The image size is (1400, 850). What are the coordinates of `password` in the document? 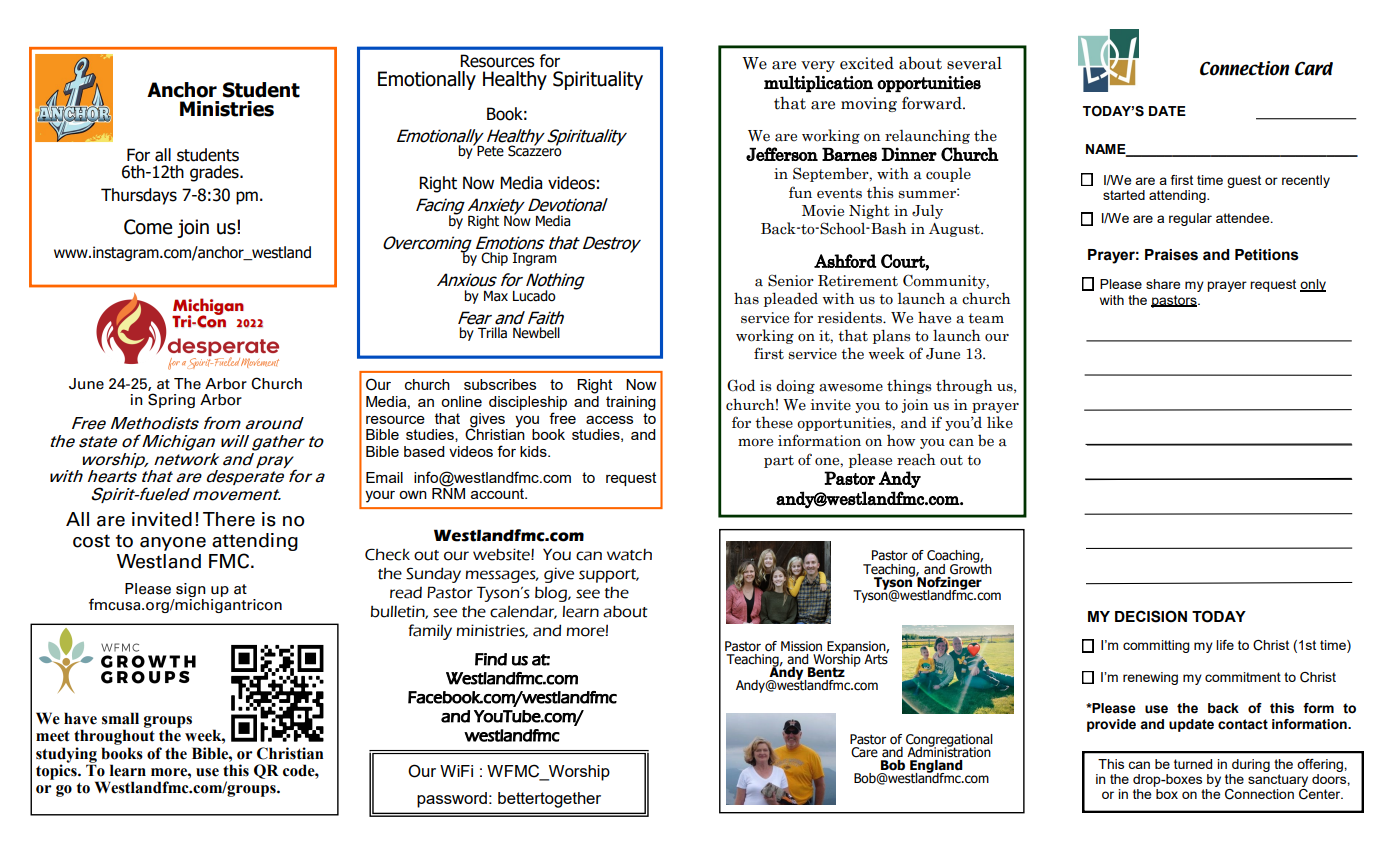 It's located at (452, 800).
